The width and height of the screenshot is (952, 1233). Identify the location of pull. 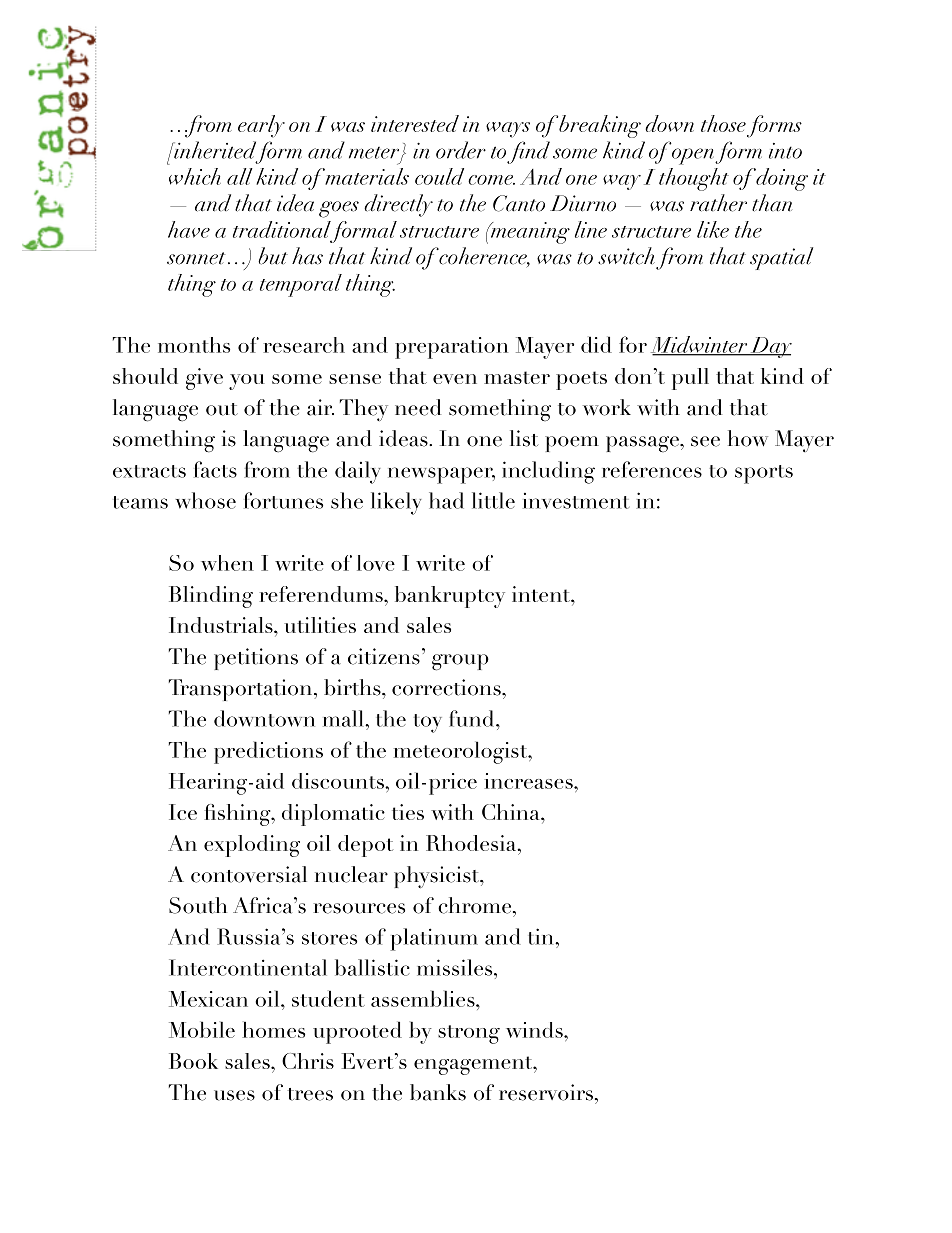
(690, 379).
